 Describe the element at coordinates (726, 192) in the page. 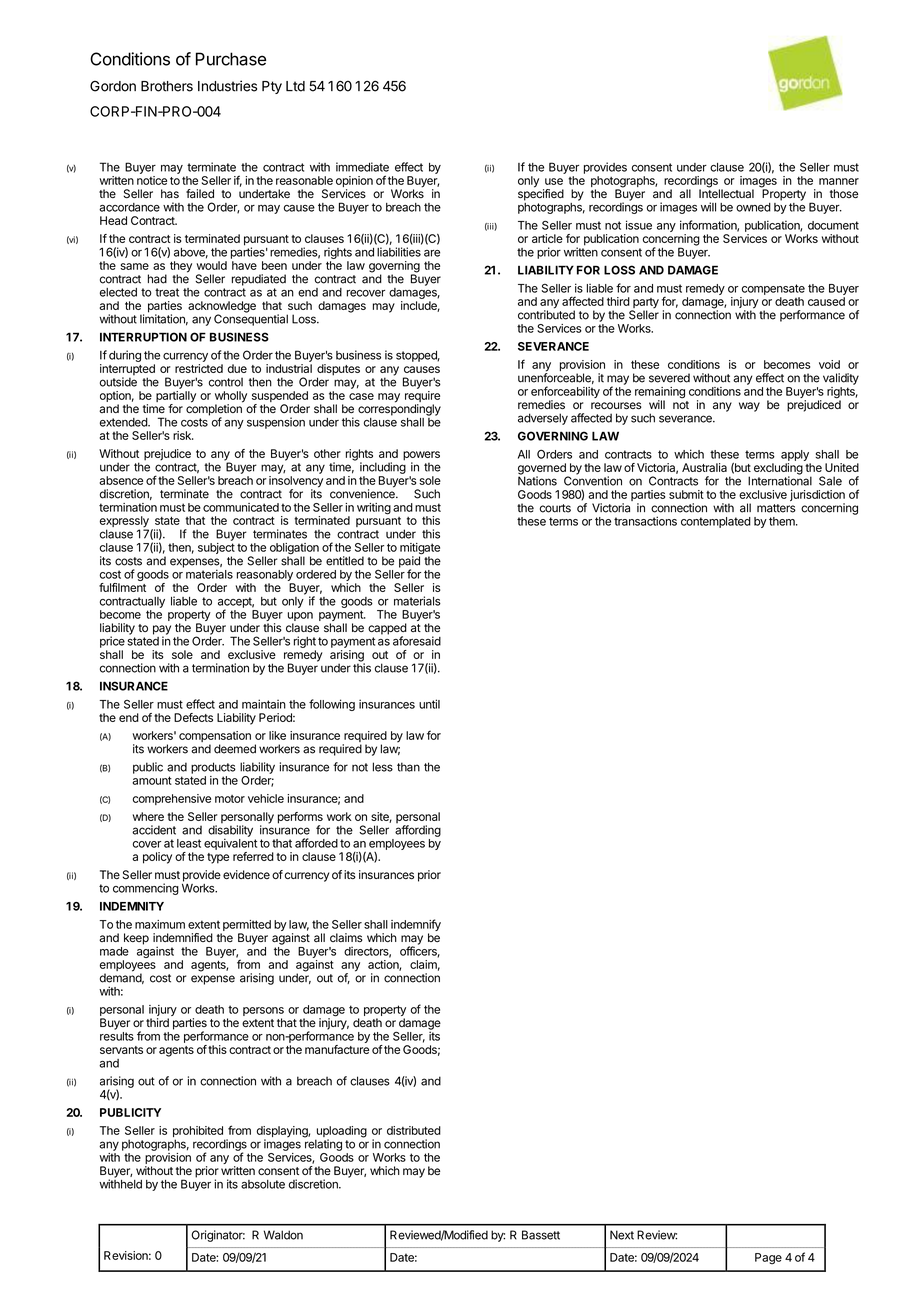

I see `Intellectual` at that location.
